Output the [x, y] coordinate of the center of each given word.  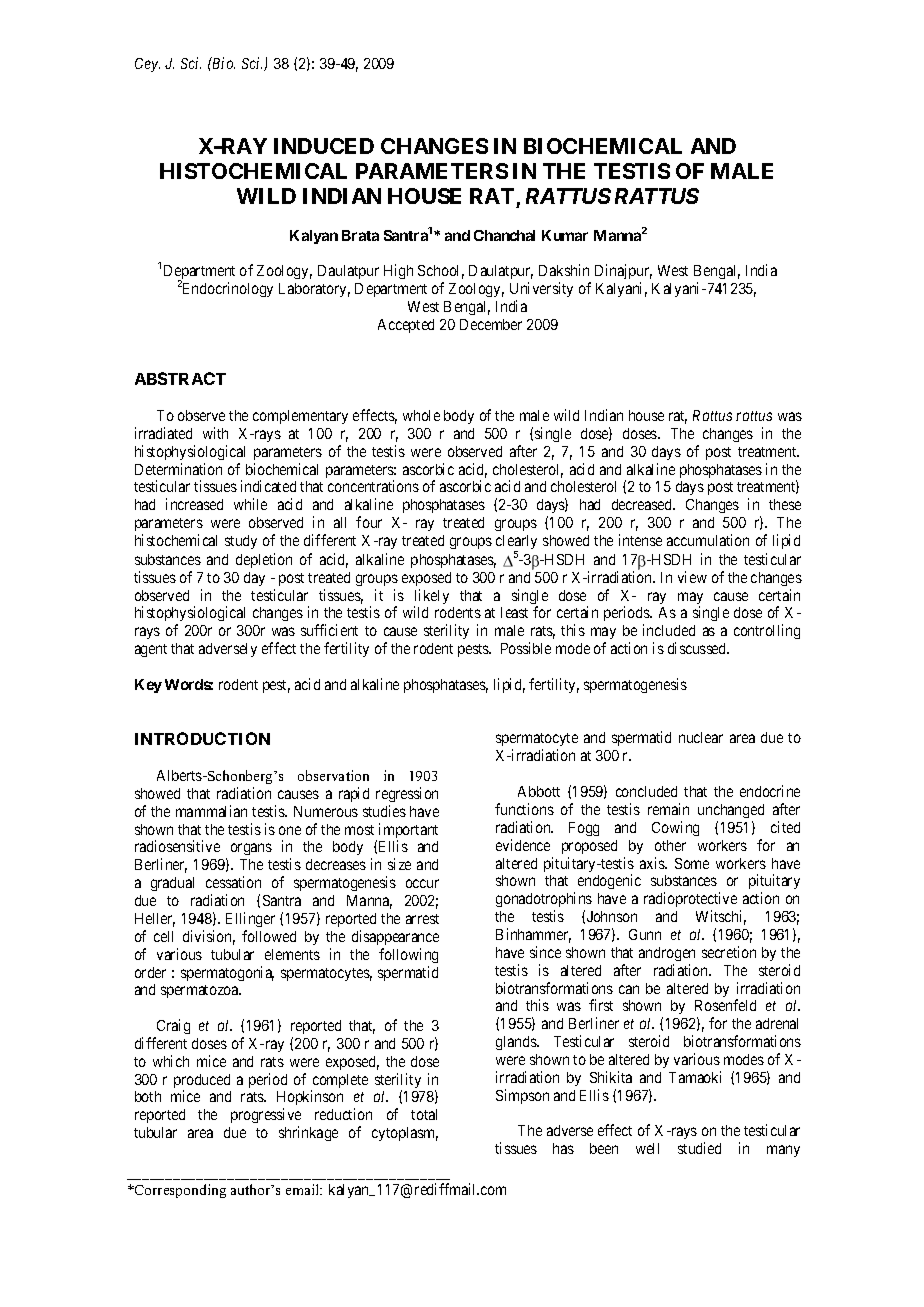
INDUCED [324, 146]
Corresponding [179, 1191]
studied [699, 1148]
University [541, 289]
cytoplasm [405, 1134]
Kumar [565, 235]
